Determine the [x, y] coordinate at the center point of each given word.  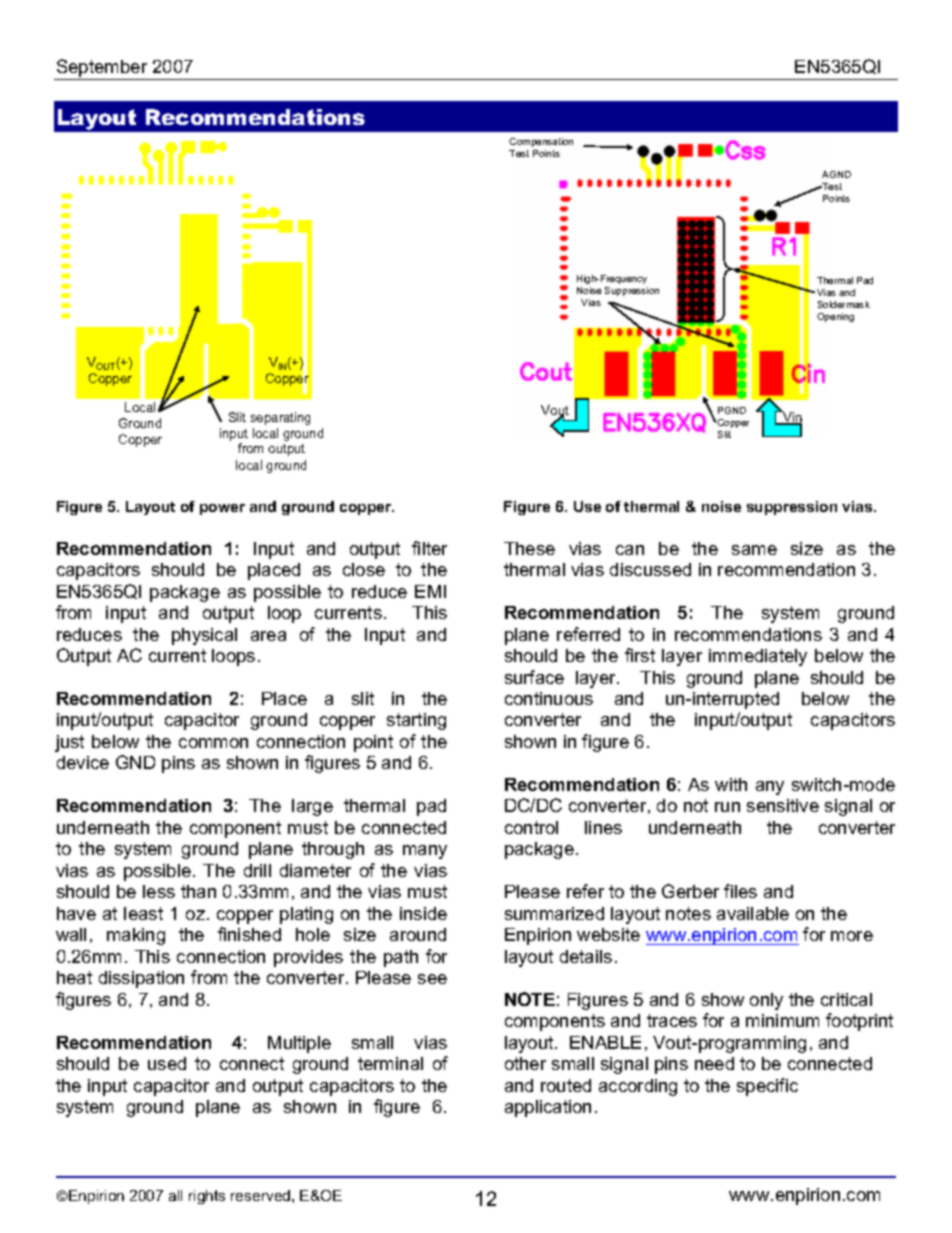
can [630, 550]
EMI [430, 591]
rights [207, 1197]
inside [423, 913]
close [364, 569]
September [102, 69]
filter [429, 548]
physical [204, 636]
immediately [758, 657]
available [753, 913]
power [222, 509]
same [754, 550]
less [159, 891]
